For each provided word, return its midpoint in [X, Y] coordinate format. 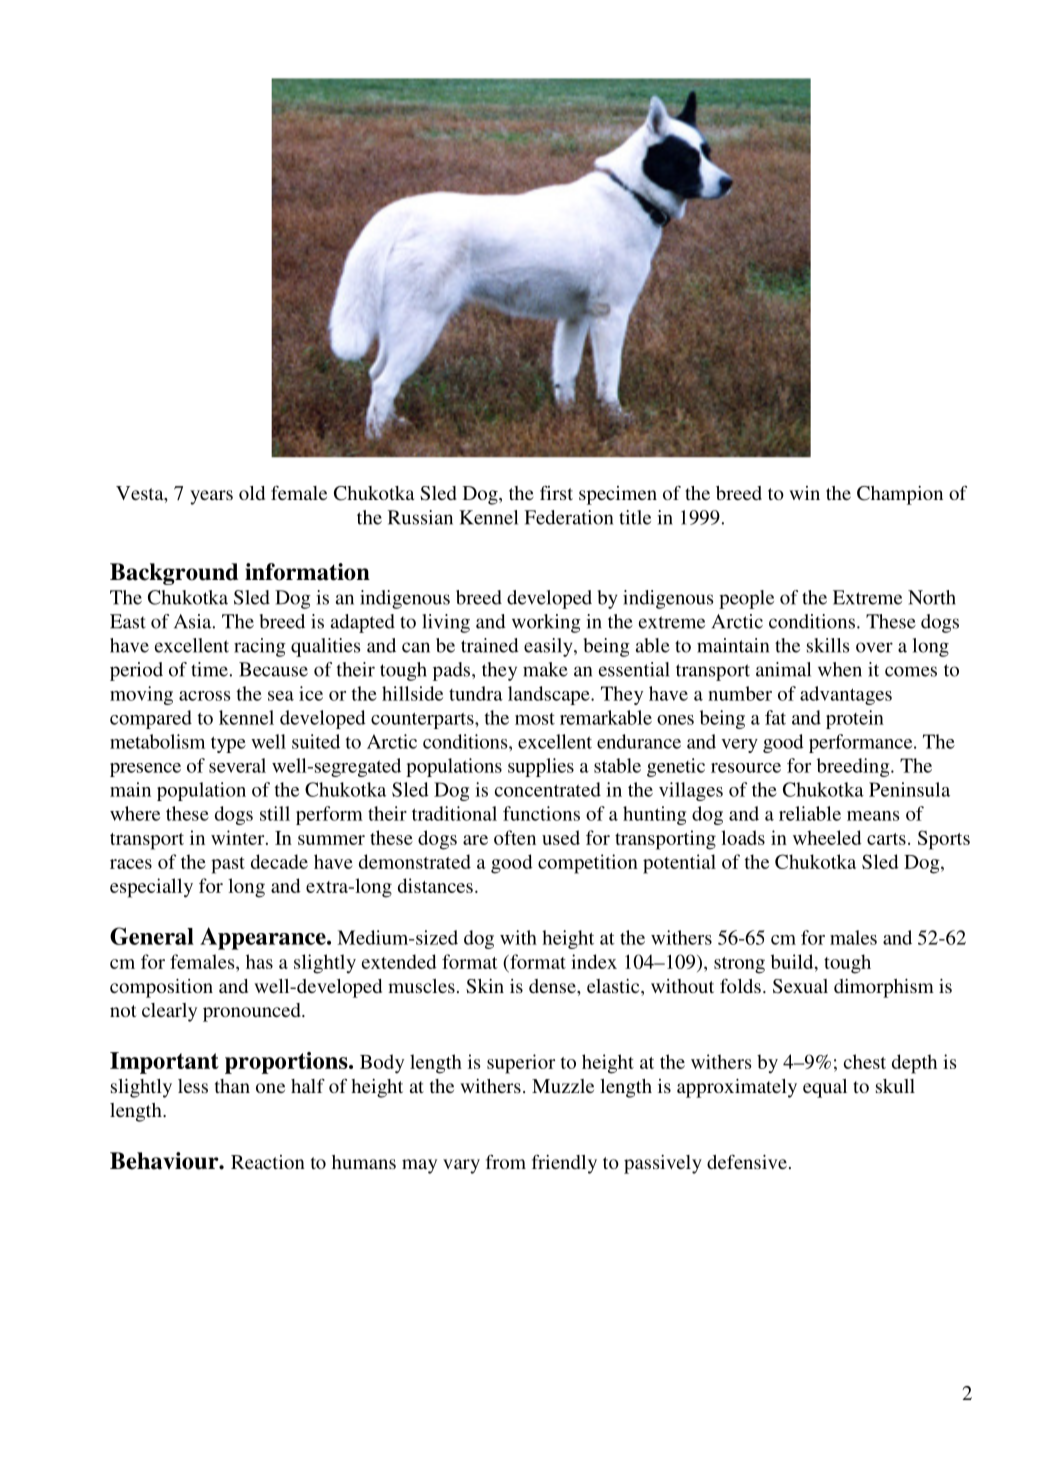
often [515, 837]
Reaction [268, 1162]
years [211, 497]
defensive [747, 1161]
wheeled [827, 837]
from [506, 1162]
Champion [900, 495]
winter [239, 837]
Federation [568, 517]
